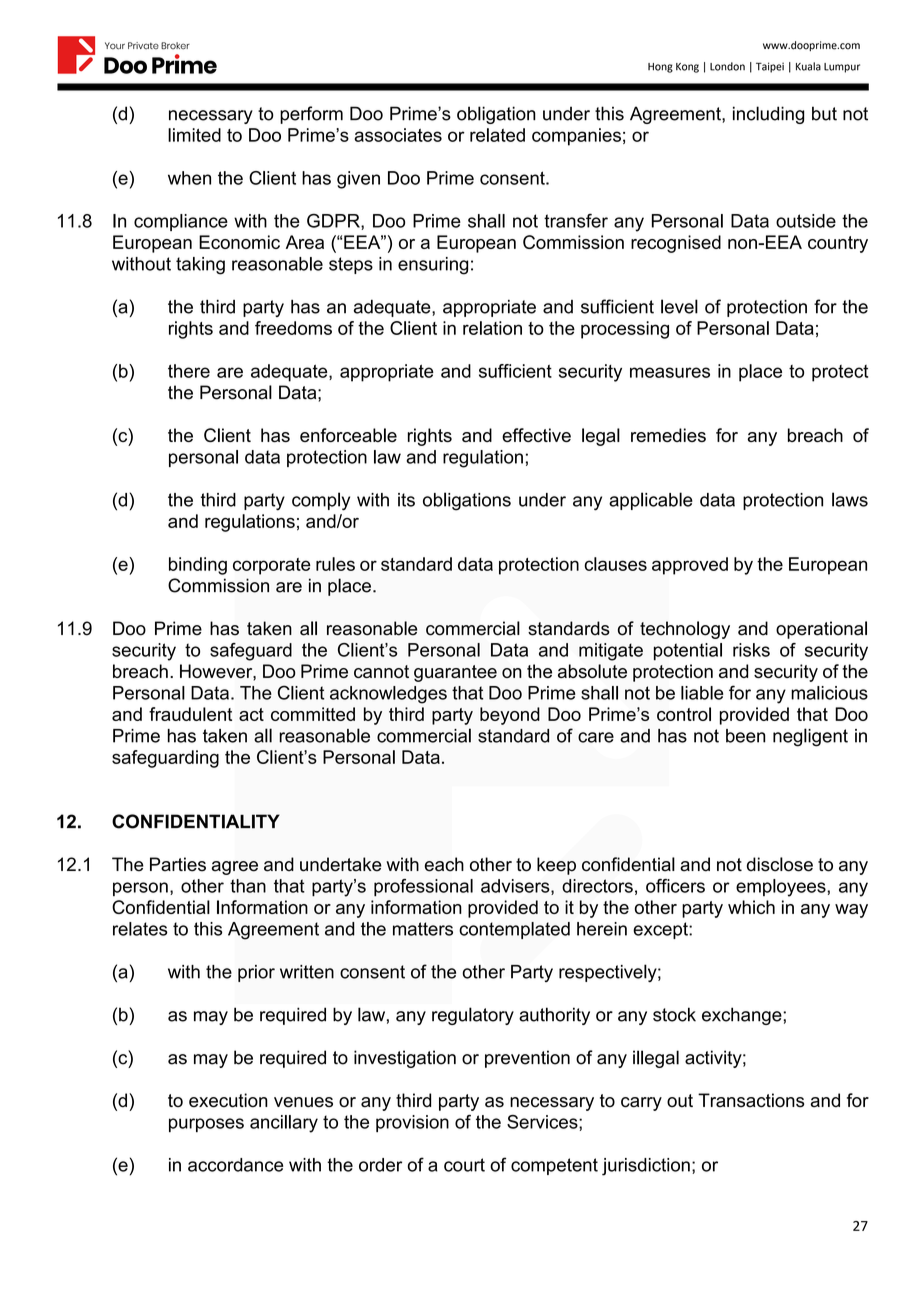  I want to click on related, so click(497, 135).
